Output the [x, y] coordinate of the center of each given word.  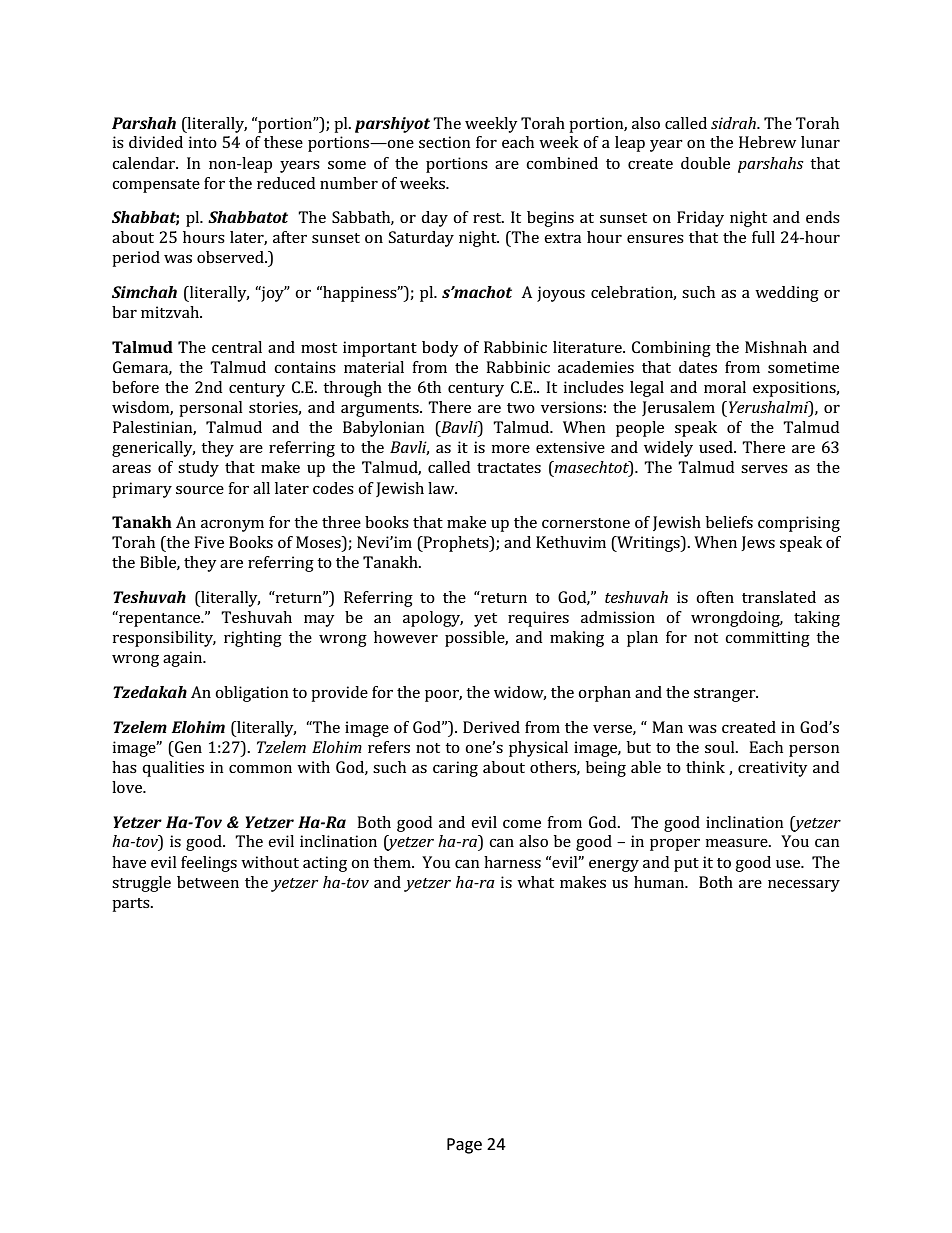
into [203, 142]
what [535, 882]
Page [464, 1146]
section [445, 142]
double [705, 163]
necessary [804, 886]
